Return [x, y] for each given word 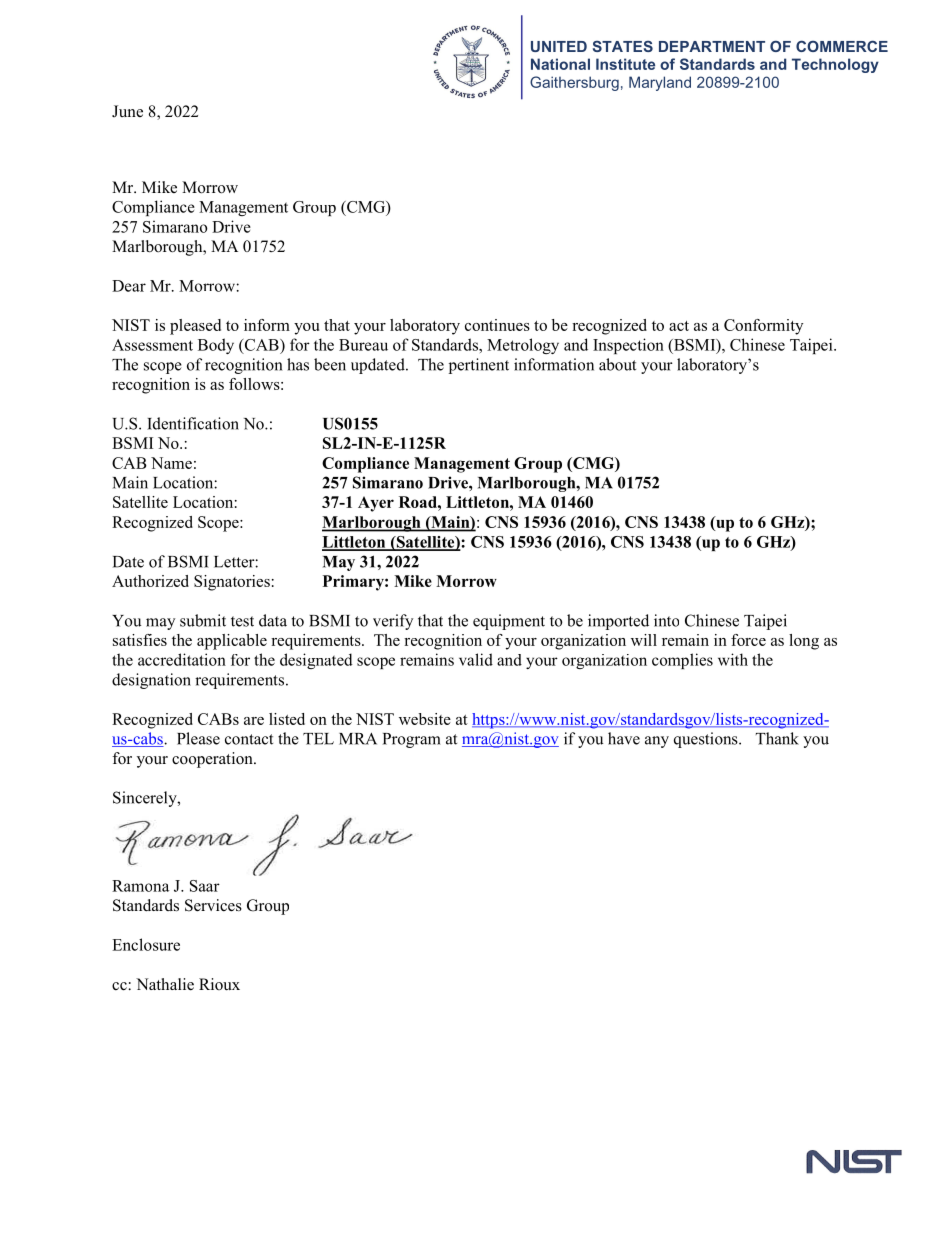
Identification [193, 423]
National [560, 64]
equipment [509, 622]
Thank [777, 738]
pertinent [479, 366]
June [127, 111]
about [617, 364]
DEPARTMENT [712, 46]
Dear [129, 286]
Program [412, 740]
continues [497, 325]
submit [203, 620]
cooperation [213, 760]
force [748, 640]
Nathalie [165, 984]
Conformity [763, 327]
